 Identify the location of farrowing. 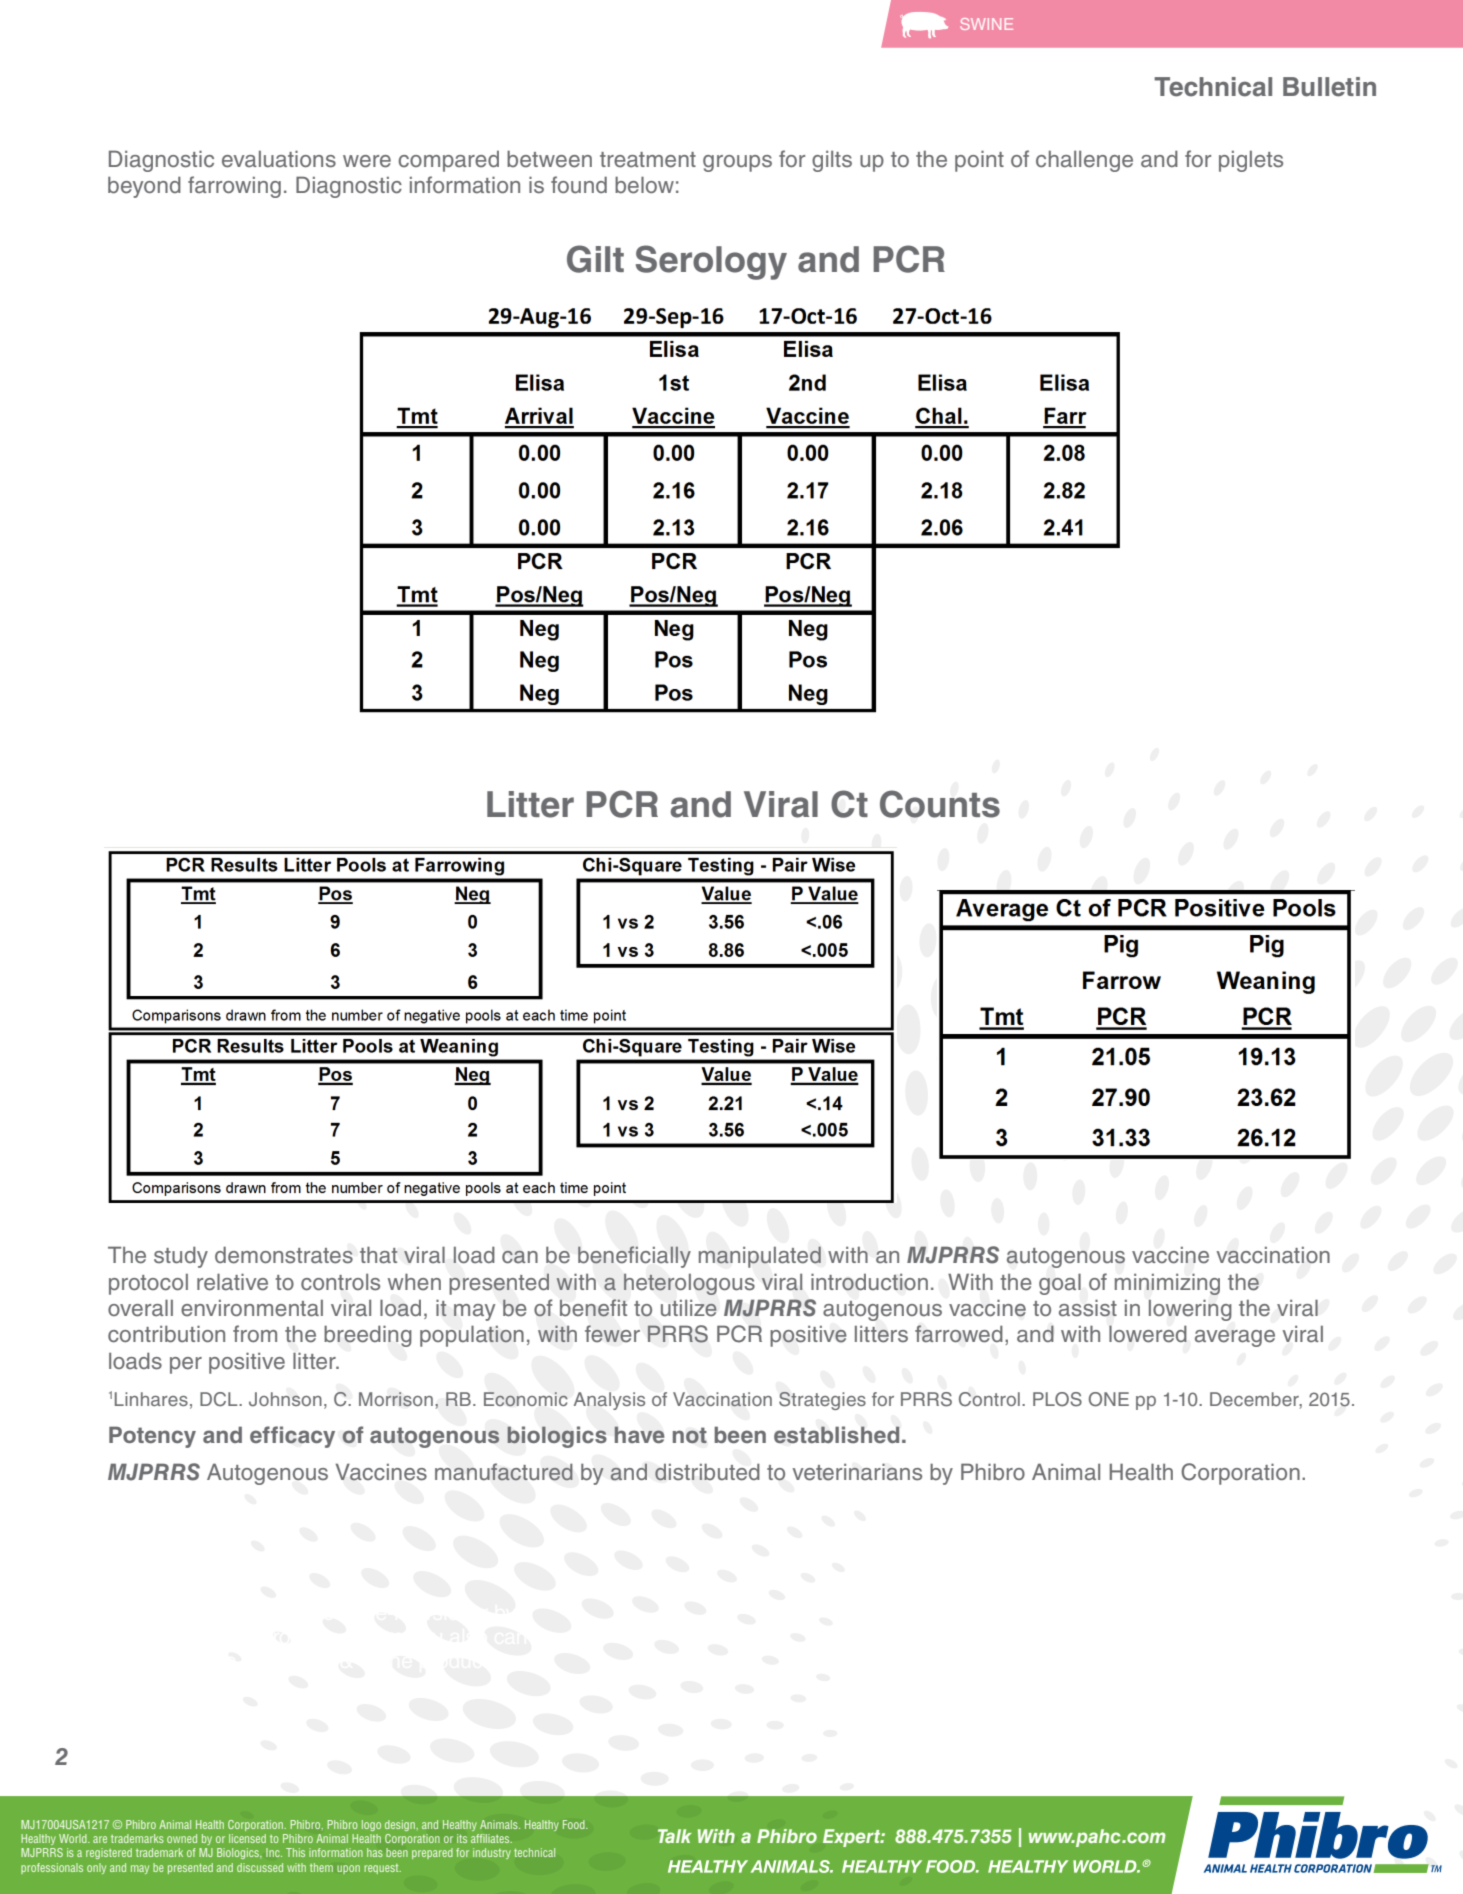
(234, 187).
